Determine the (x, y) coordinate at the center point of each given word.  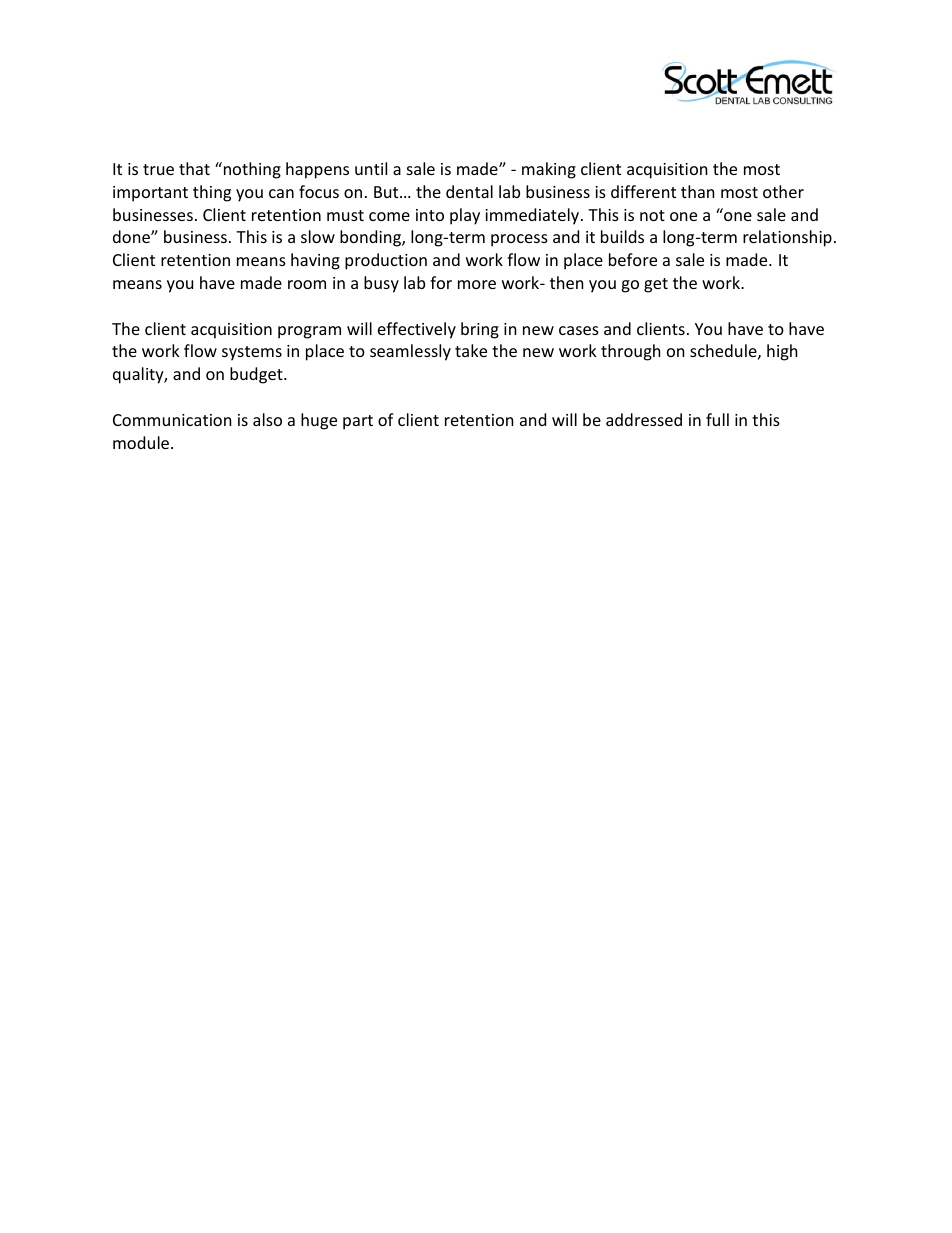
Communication (172, 420)
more (477, 284)
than (698, 191)
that (194, 168)
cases (579, 330)
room (307, 284)
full (717, 419)
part (358, 422)
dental (469, 191)
